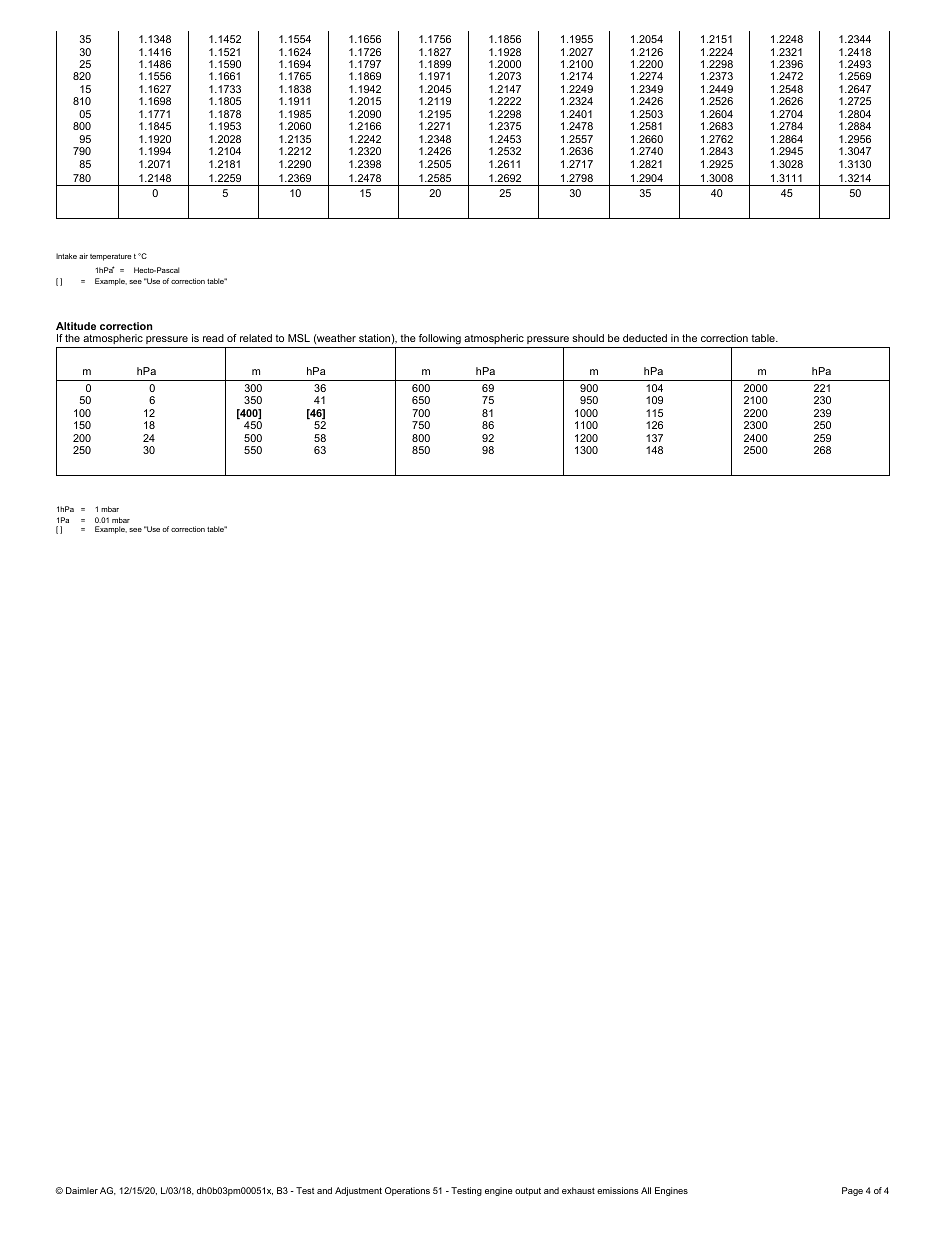  Describe the element at coordinates (299, 338) in the screenshot. I see `MSL` at that location.
